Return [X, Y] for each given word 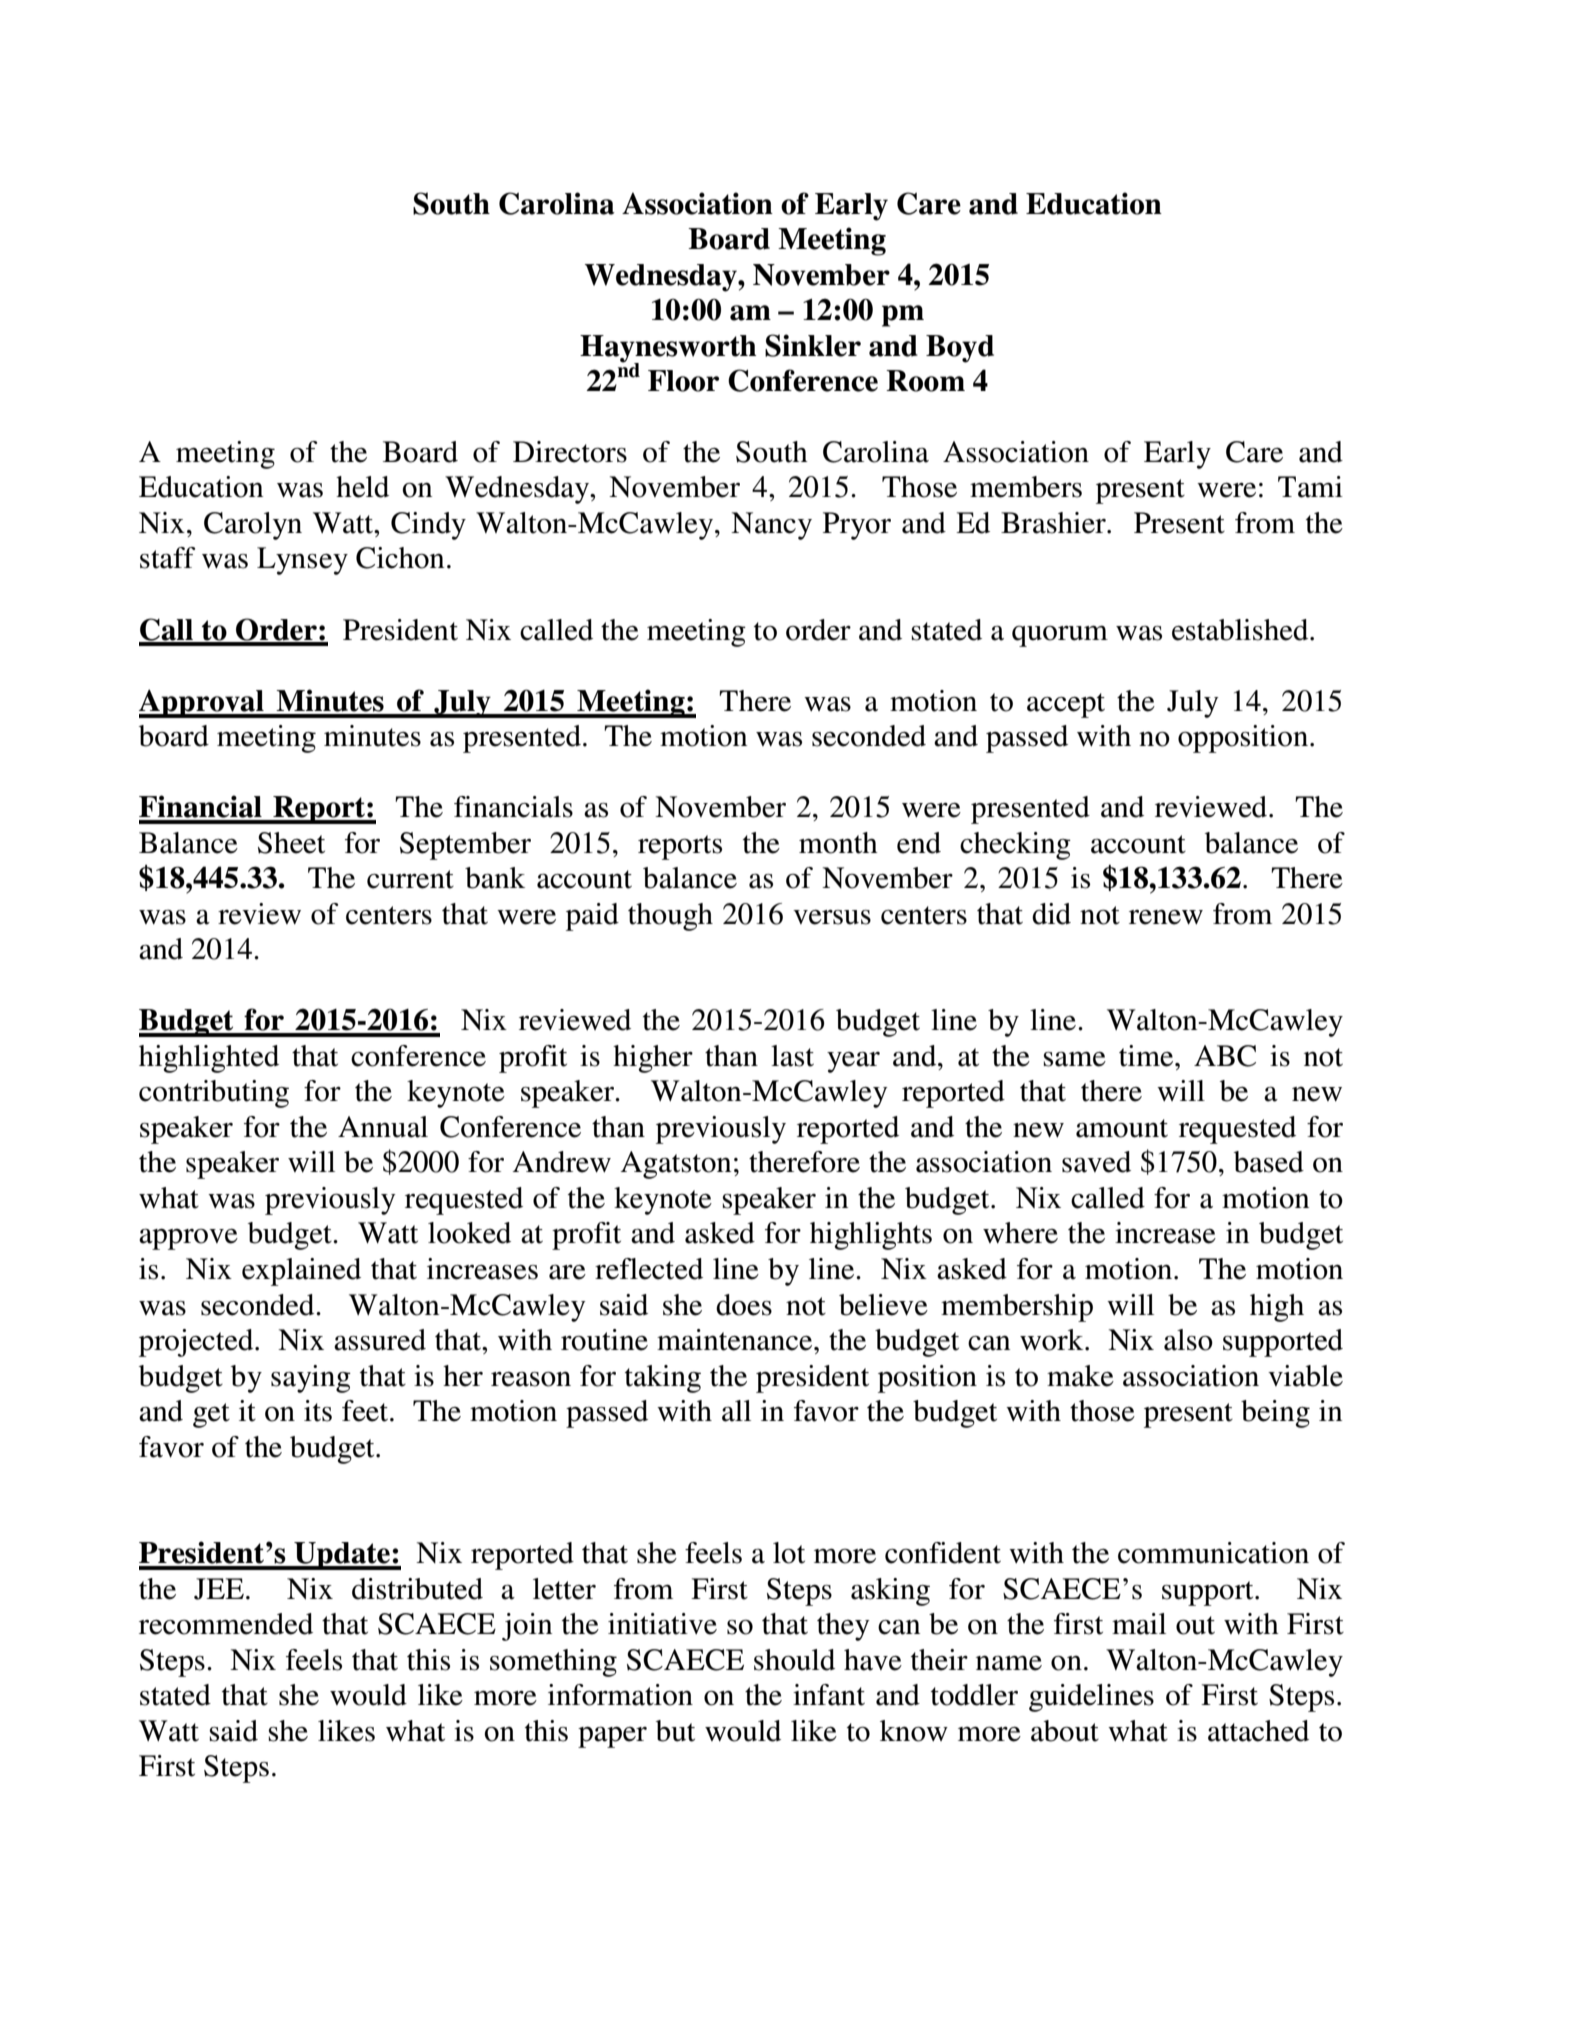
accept [1066, 705]
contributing [214, 1094]
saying [311, 1379]
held [362, 487]
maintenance [736, 1340]
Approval [202, 703]
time [1147, 1056]
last [792, 1056]
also [1188, 1340]
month [838, 843]
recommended [226, 1624]
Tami [1310, 487]
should [794, 1660]
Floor [683, 381]
